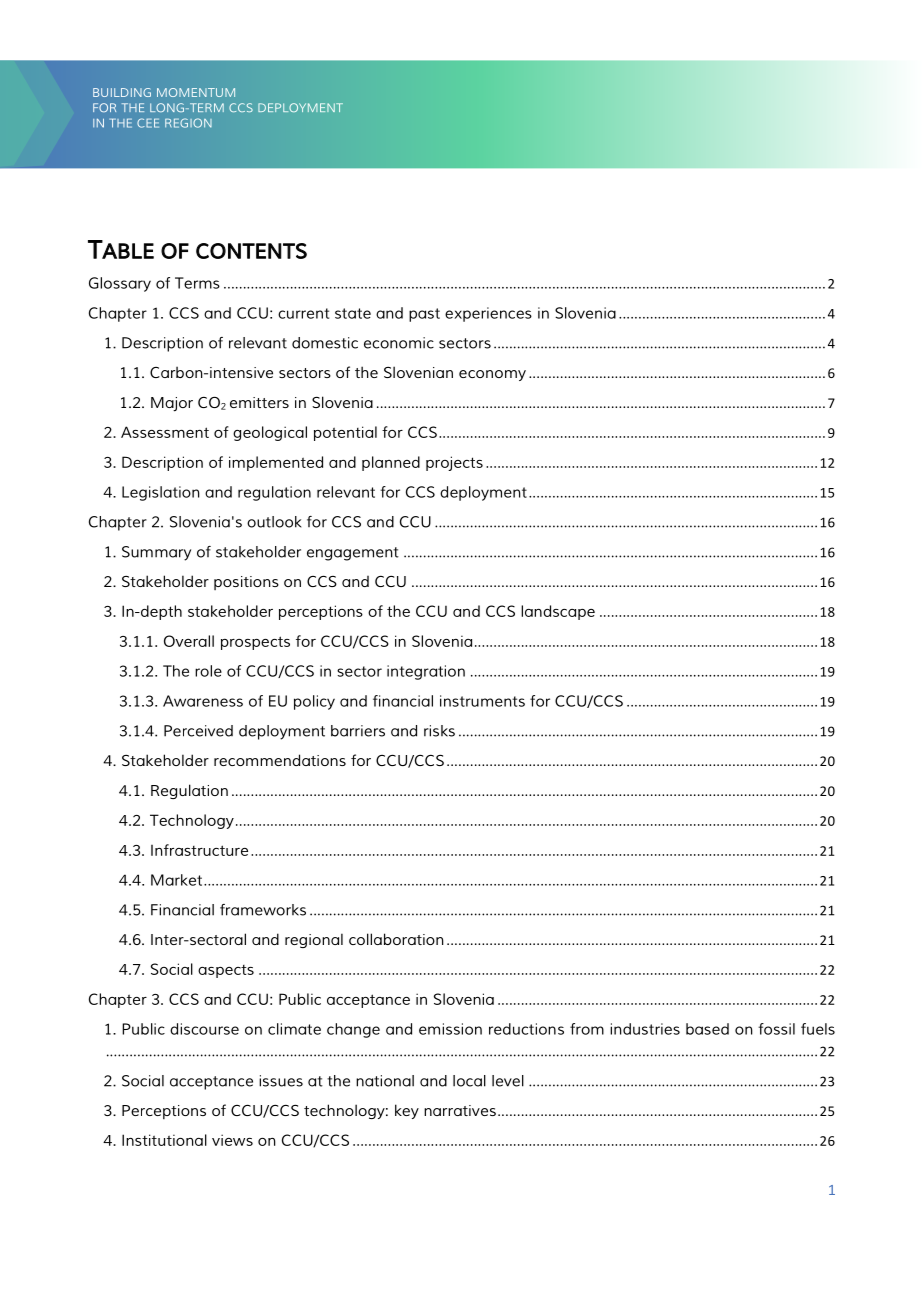  Describe the element at coordinates (196, 92) in the screenshot. I see `MOMENTUM` at that location.
